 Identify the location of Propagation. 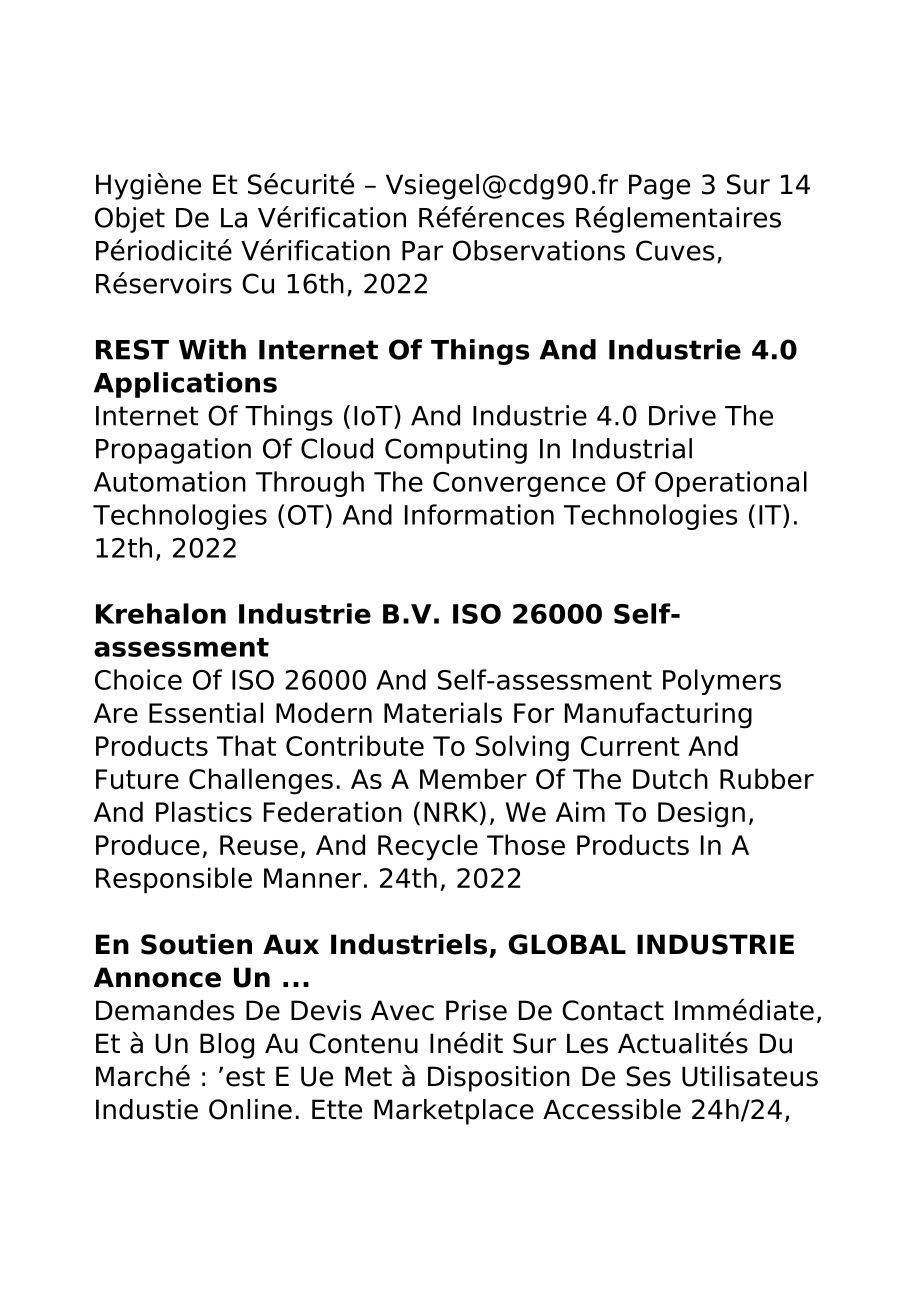
(173, 451).
